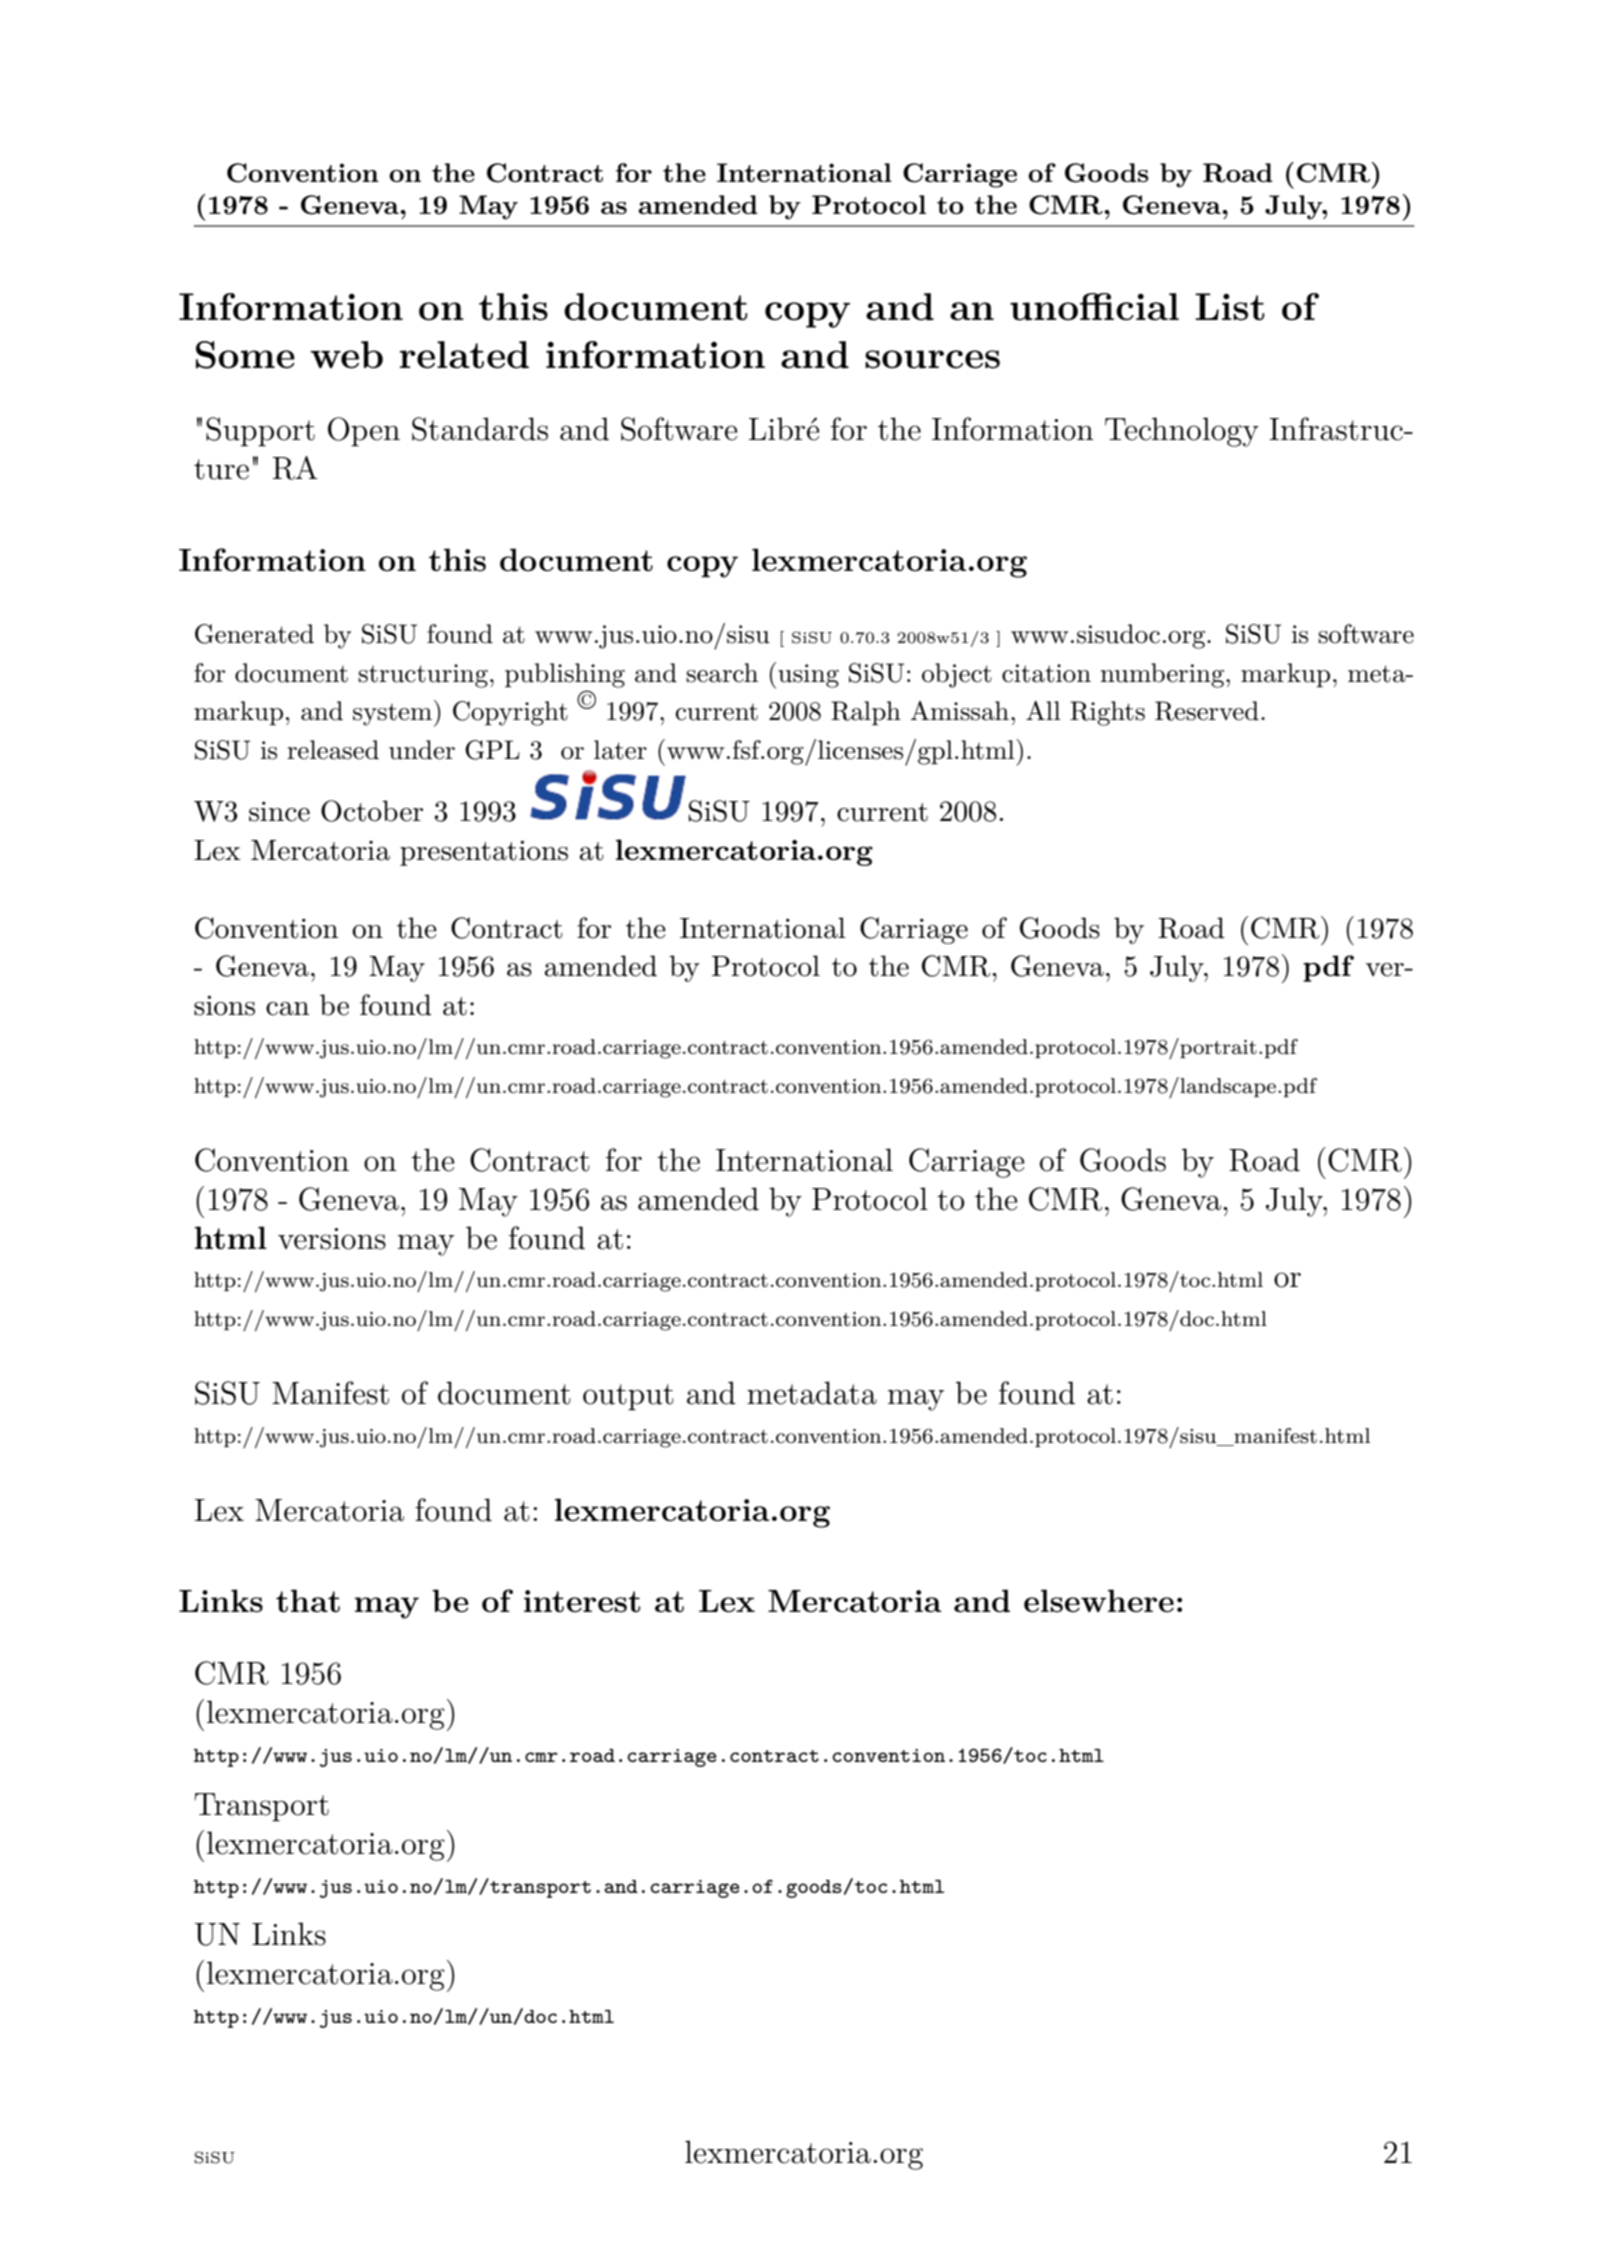 Image resolution: width=1602 pixels, height=2265 pixels. I want to click on search, so click(722, 673).
